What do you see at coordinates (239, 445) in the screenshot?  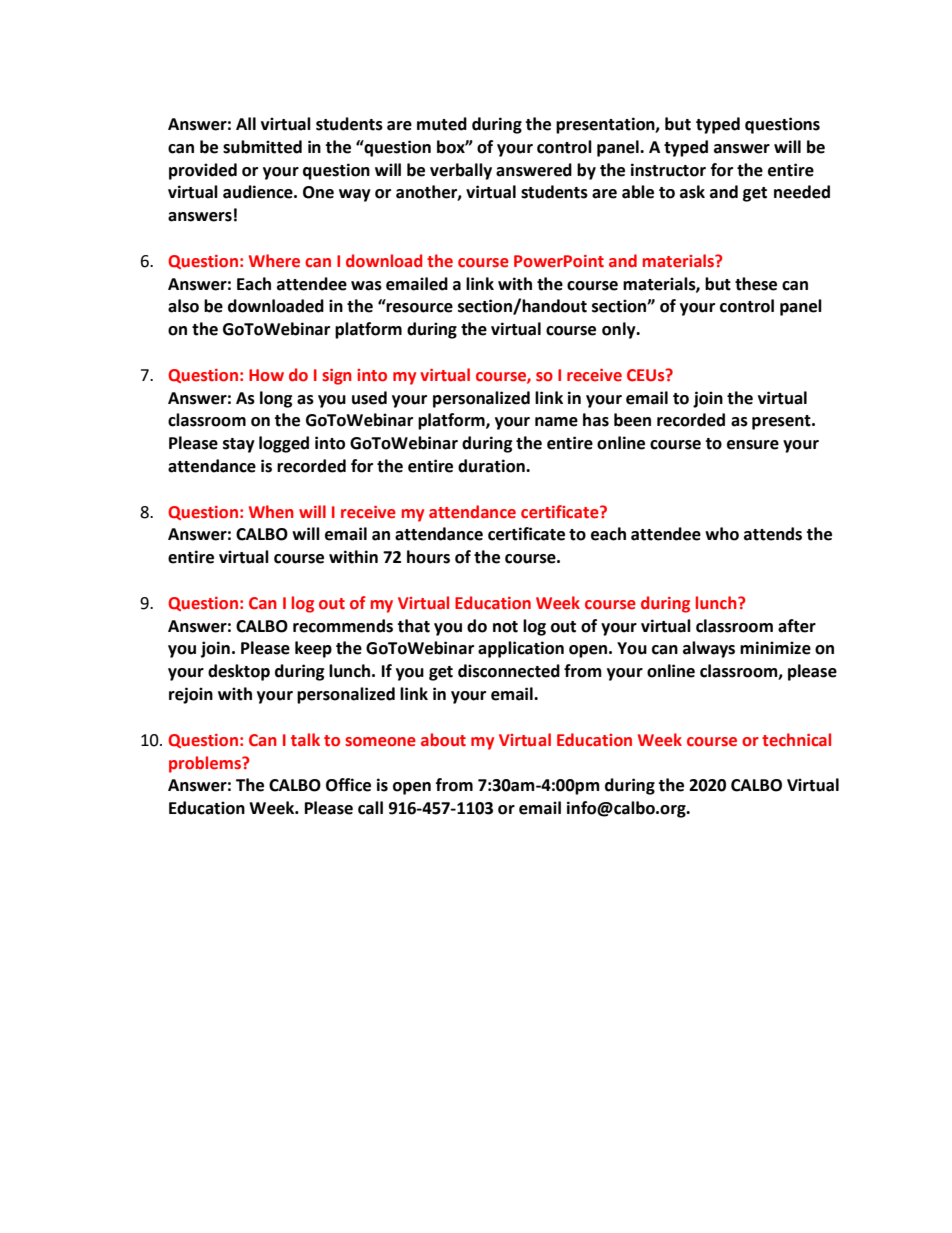 I see `stay` at bounding box center [239, 445].
